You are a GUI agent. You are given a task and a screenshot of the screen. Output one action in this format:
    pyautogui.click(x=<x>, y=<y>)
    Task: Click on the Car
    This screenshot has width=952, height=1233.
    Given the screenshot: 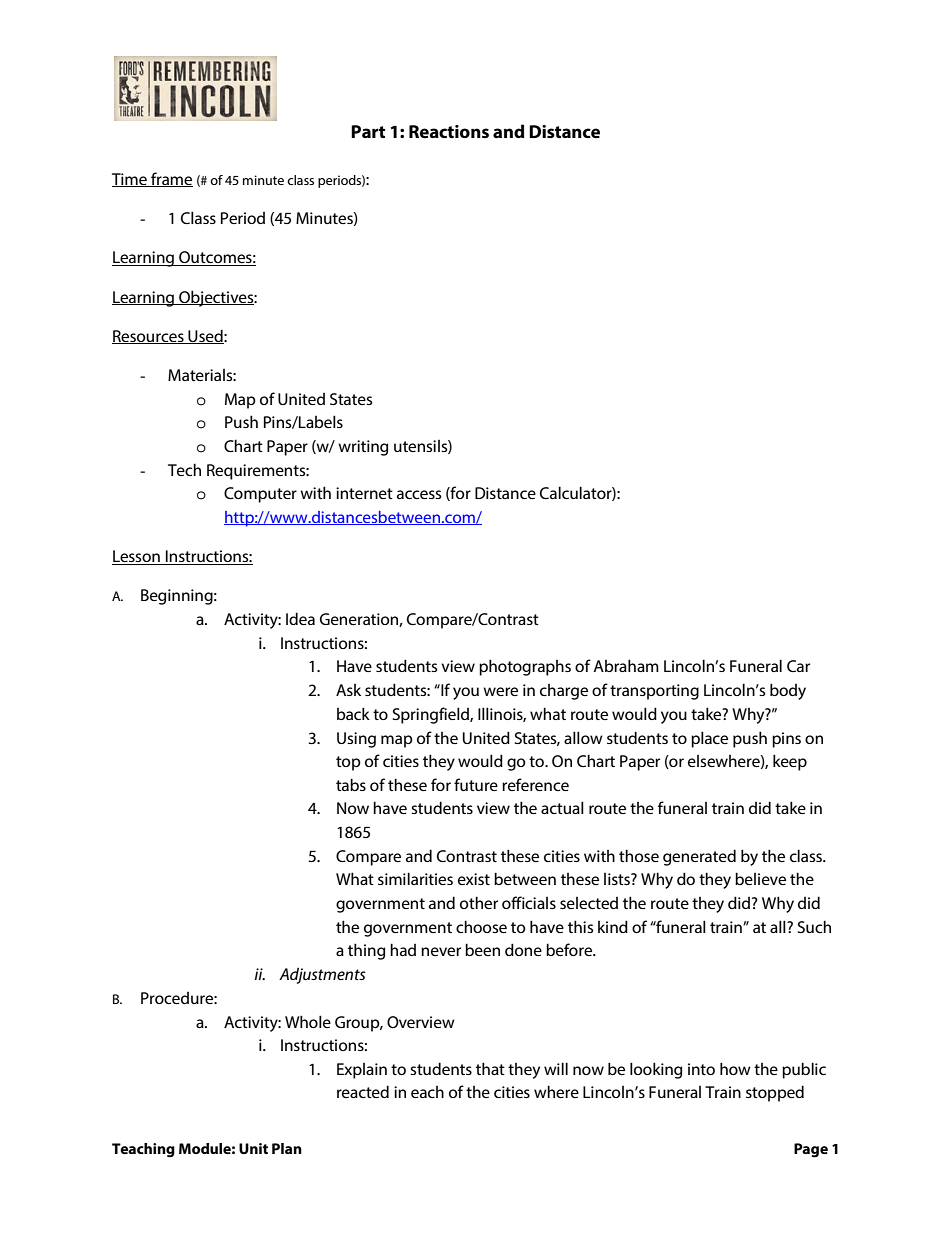 What is the action you would take?
    pyautogui.click(x=798, y=666)
